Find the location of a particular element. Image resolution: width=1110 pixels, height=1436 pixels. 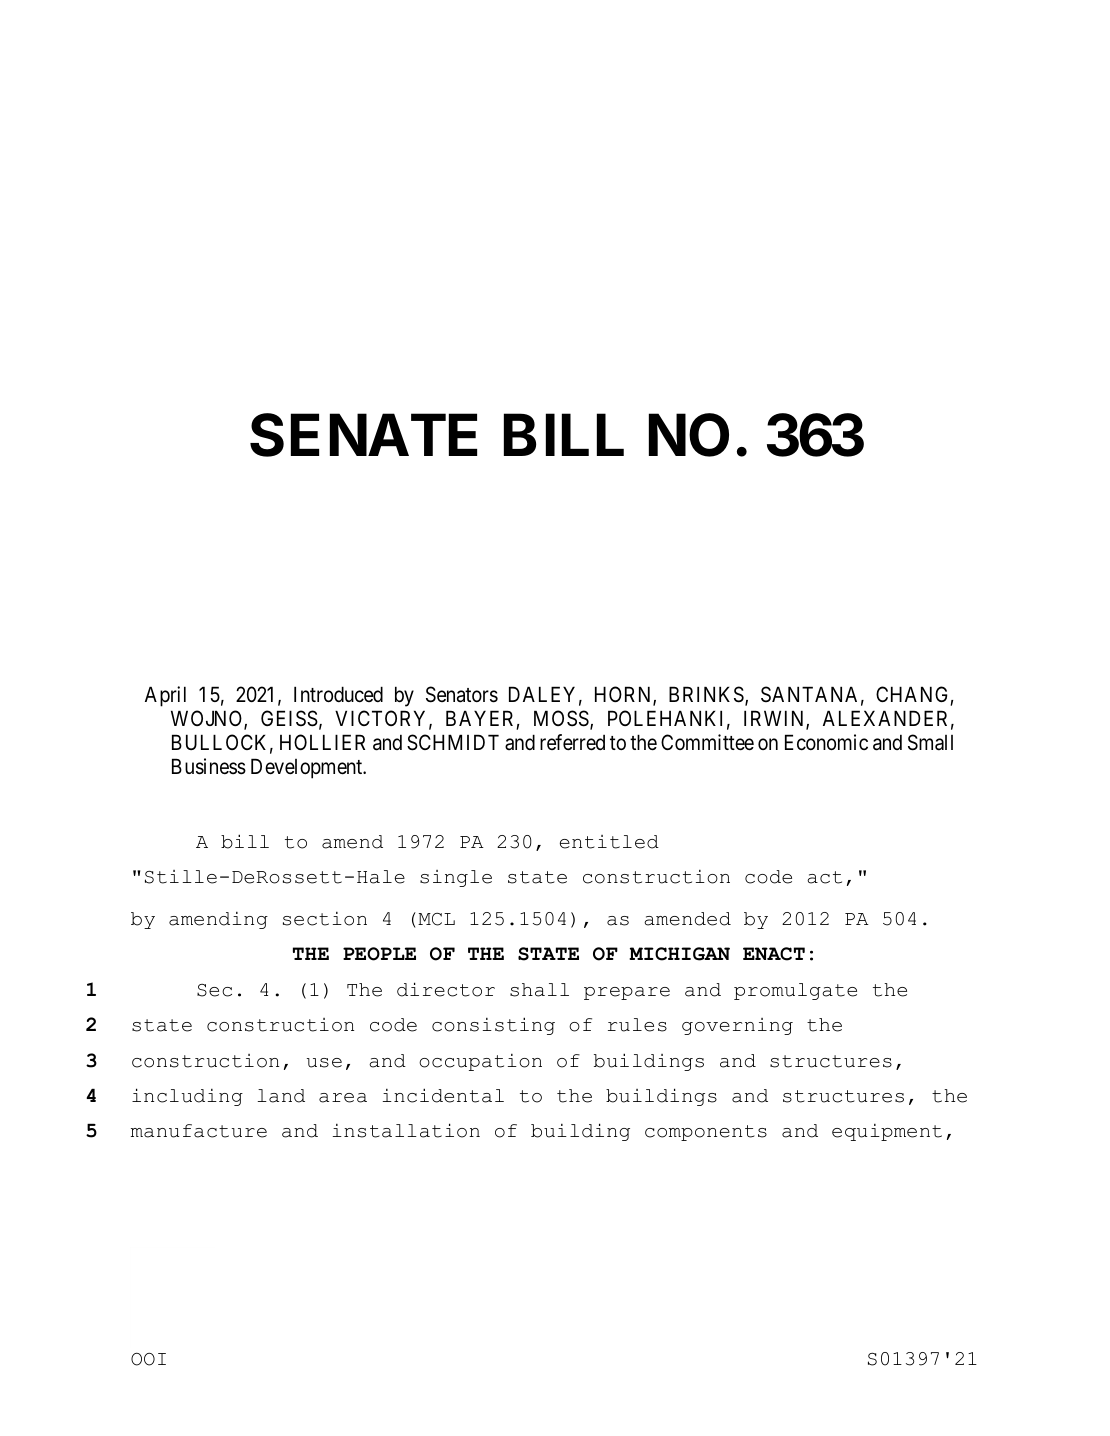

Economic is located at coordinates (826, 742).
